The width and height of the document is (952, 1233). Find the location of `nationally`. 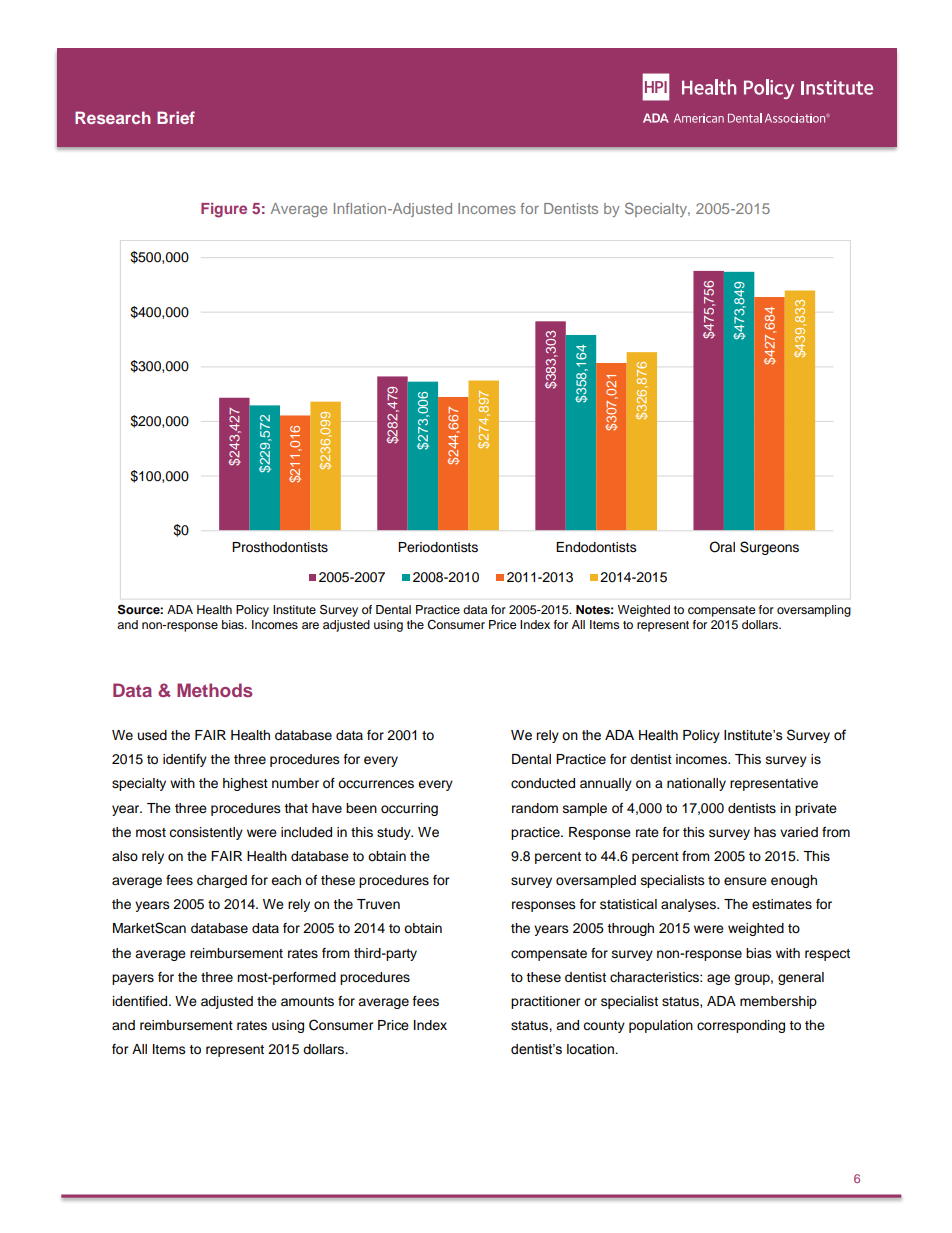

nationally is located at coordinates (696, 784).
